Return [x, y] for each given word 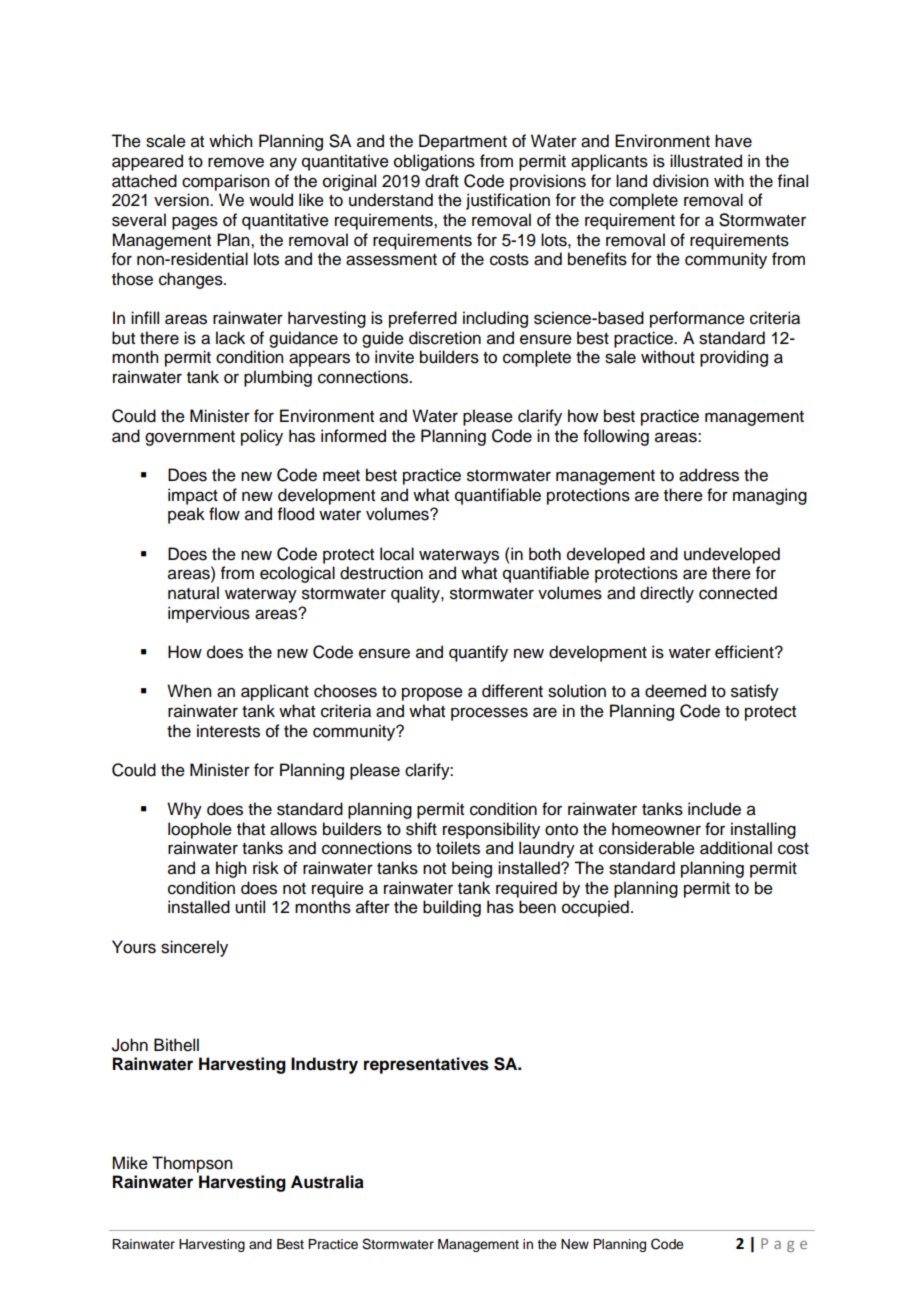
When [189, 691]
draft [442, 181]
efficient [745, 652]
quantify [478, 653]
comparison [225, 182]
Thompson [192, 1164]
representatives [426, 1065]
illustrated [706, 161]
